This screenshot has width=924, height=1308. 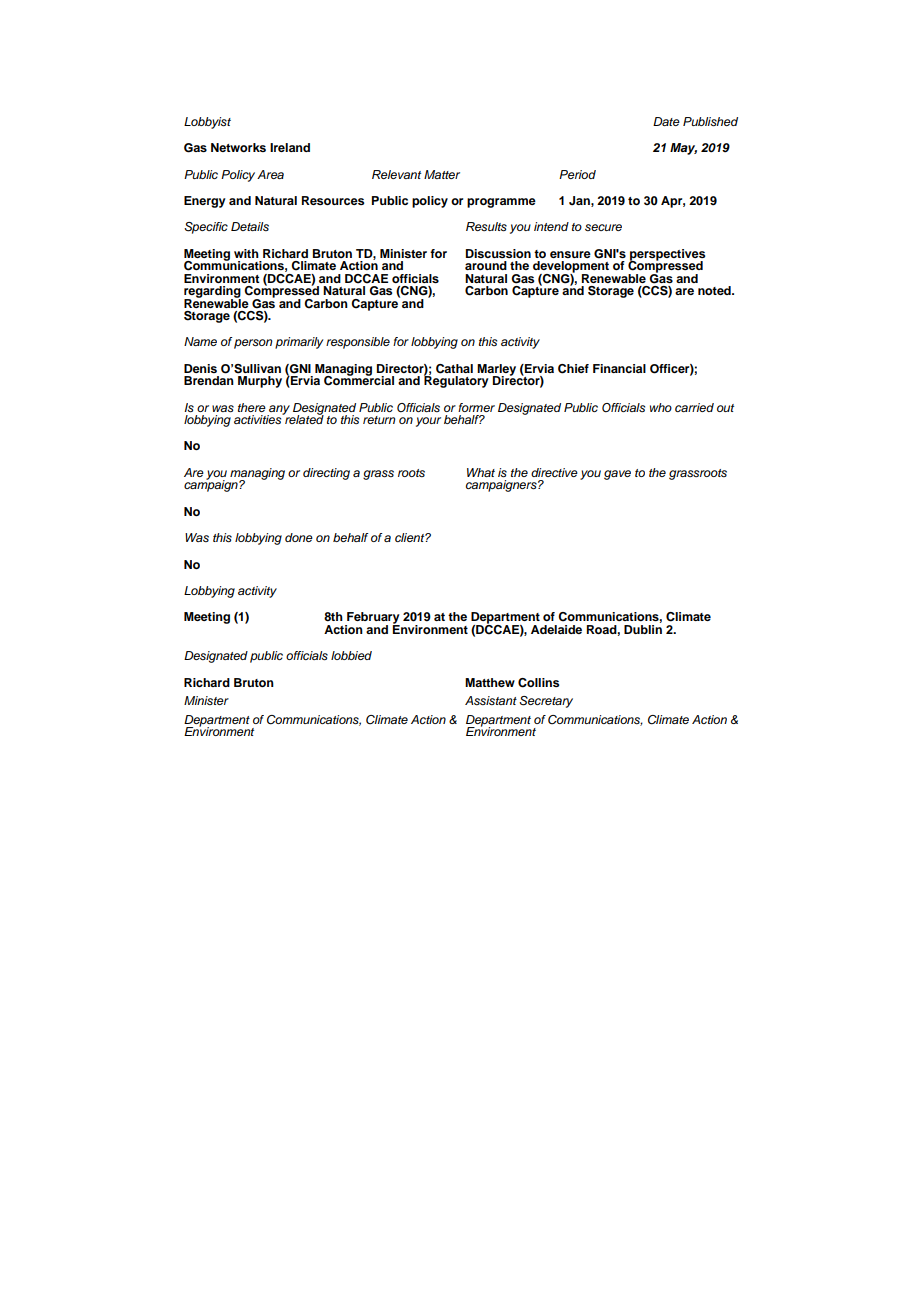 What do you see at coordinates (442, 174) in the screenshot?
I see `Matter` at bounding box center [442, 174].
